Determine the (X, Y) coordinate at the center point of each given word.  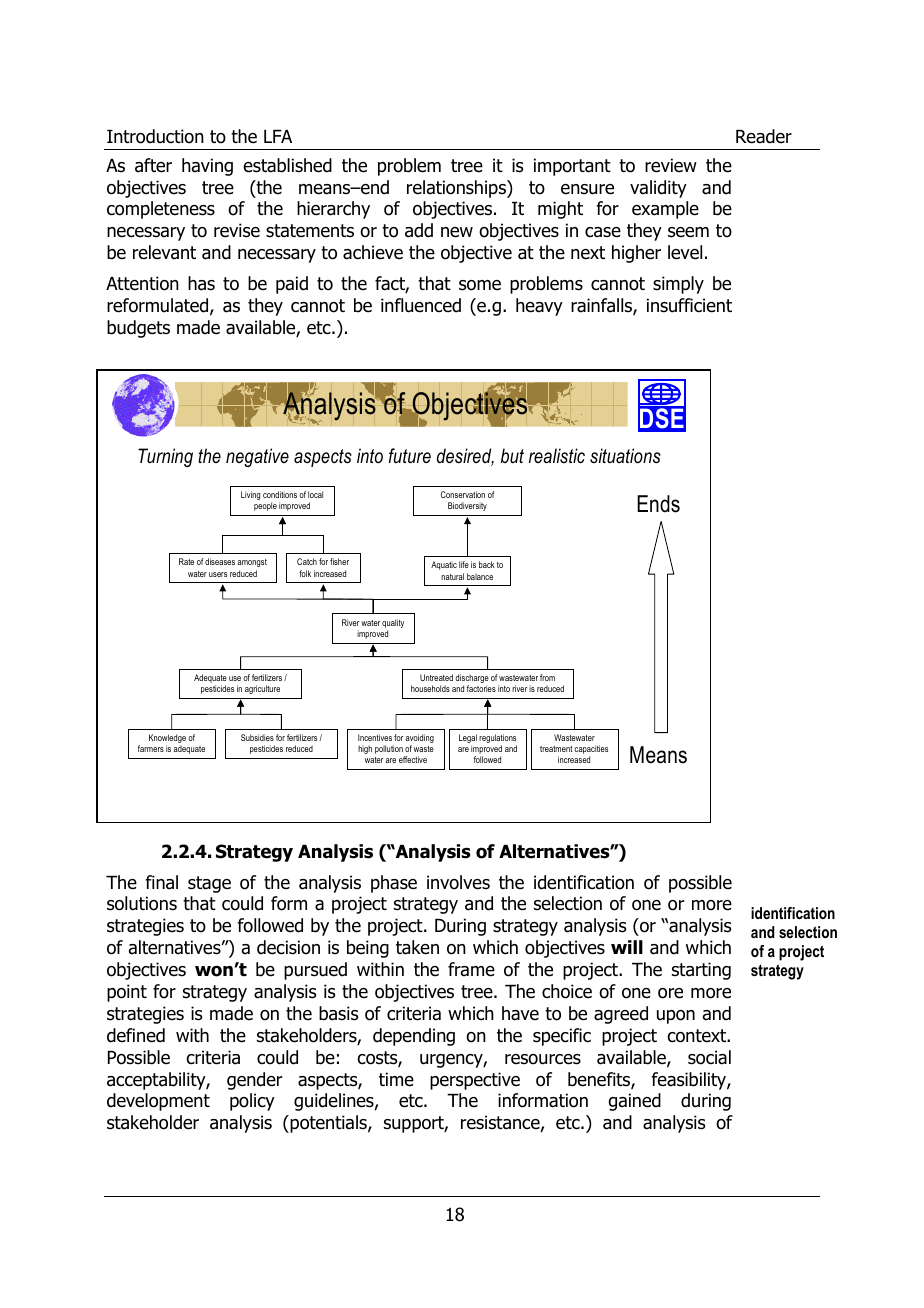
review (671, 165)
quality (393, 625)
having (207, 167)
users (218, 574)
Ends (658, 504)
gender (254, 1081)
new (457, 232)
